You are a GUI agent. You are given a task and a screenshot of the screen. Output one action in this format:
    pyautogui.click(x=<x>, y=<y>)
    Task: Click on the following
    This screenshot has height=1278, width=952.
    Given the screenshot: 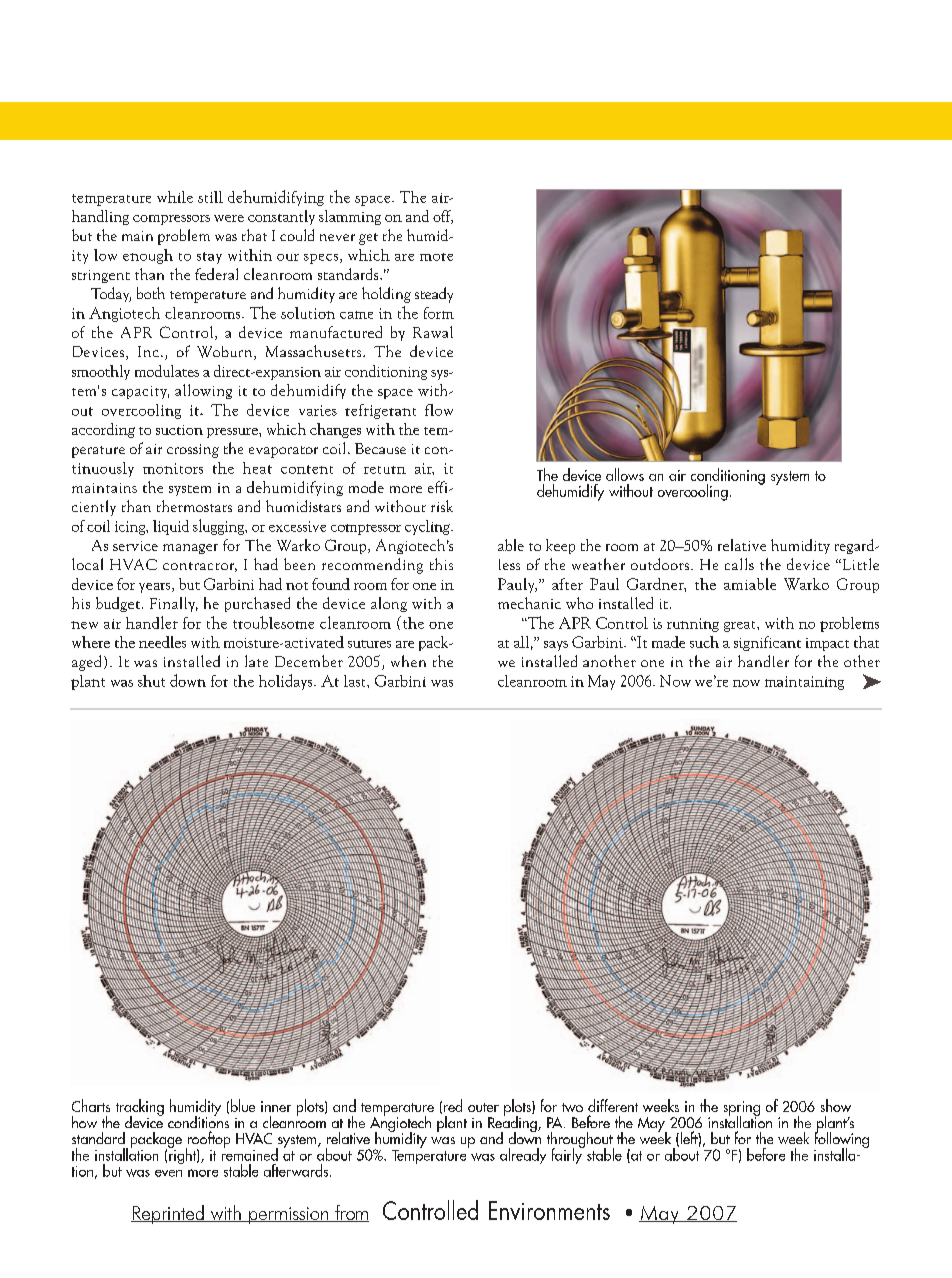 What is the action you would take?
    pyautogui.click(x=841, y=1140)
